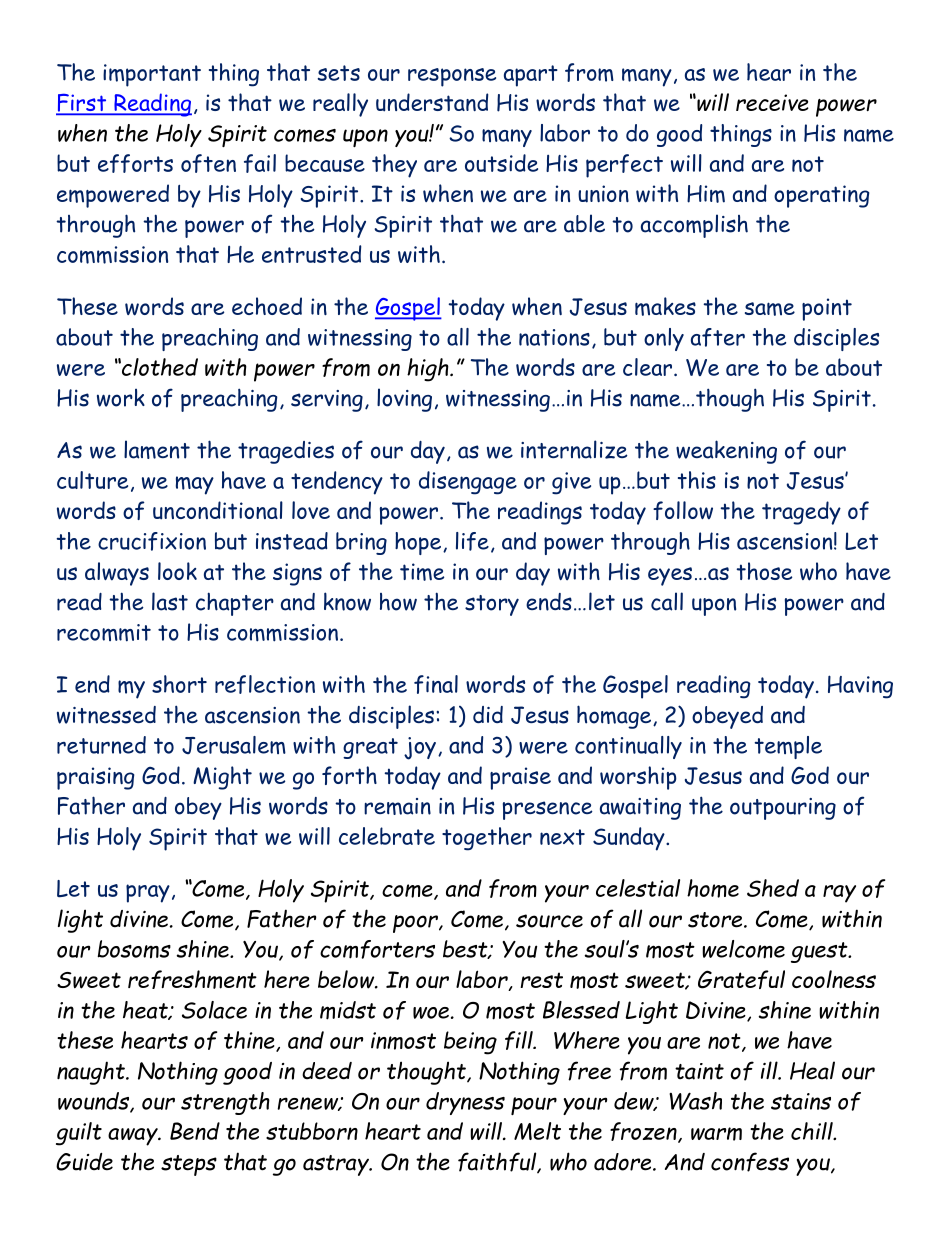 Image resolution: width=952 pixels, height=1233 pixels. What do you see at coordinates (520, 778) in the image?
I see `praise` at bounding box center [520, 778].
